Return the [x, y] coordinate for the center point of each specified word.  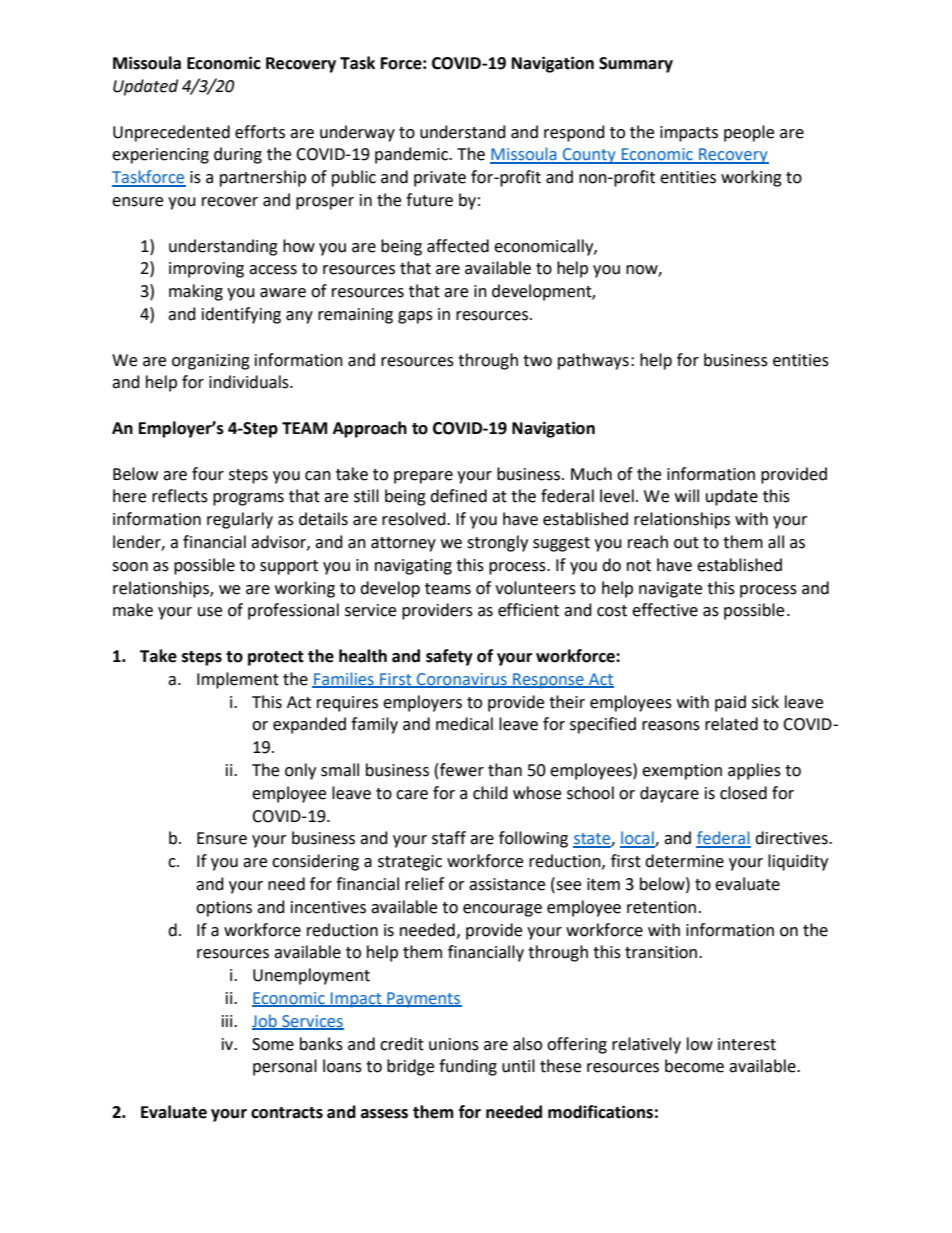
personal [285, 1067]
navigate [670, 590]
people [749, 133]
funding [468, 1067]
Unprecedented [171, 133]
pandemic [413, 155]
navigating [413, 567]
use [210, 612]
